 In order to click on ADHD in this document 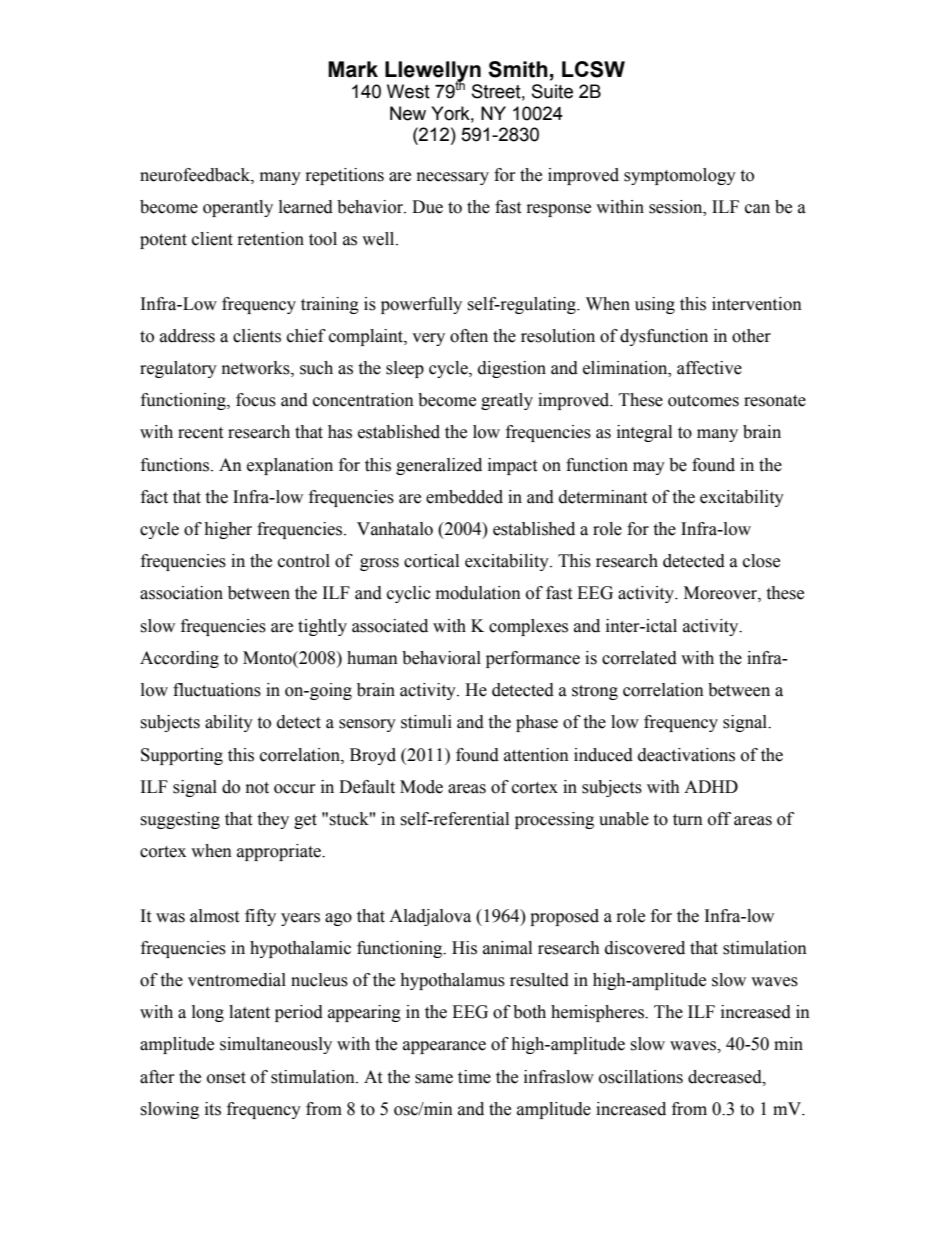, I will do `click(711, 786)`.
